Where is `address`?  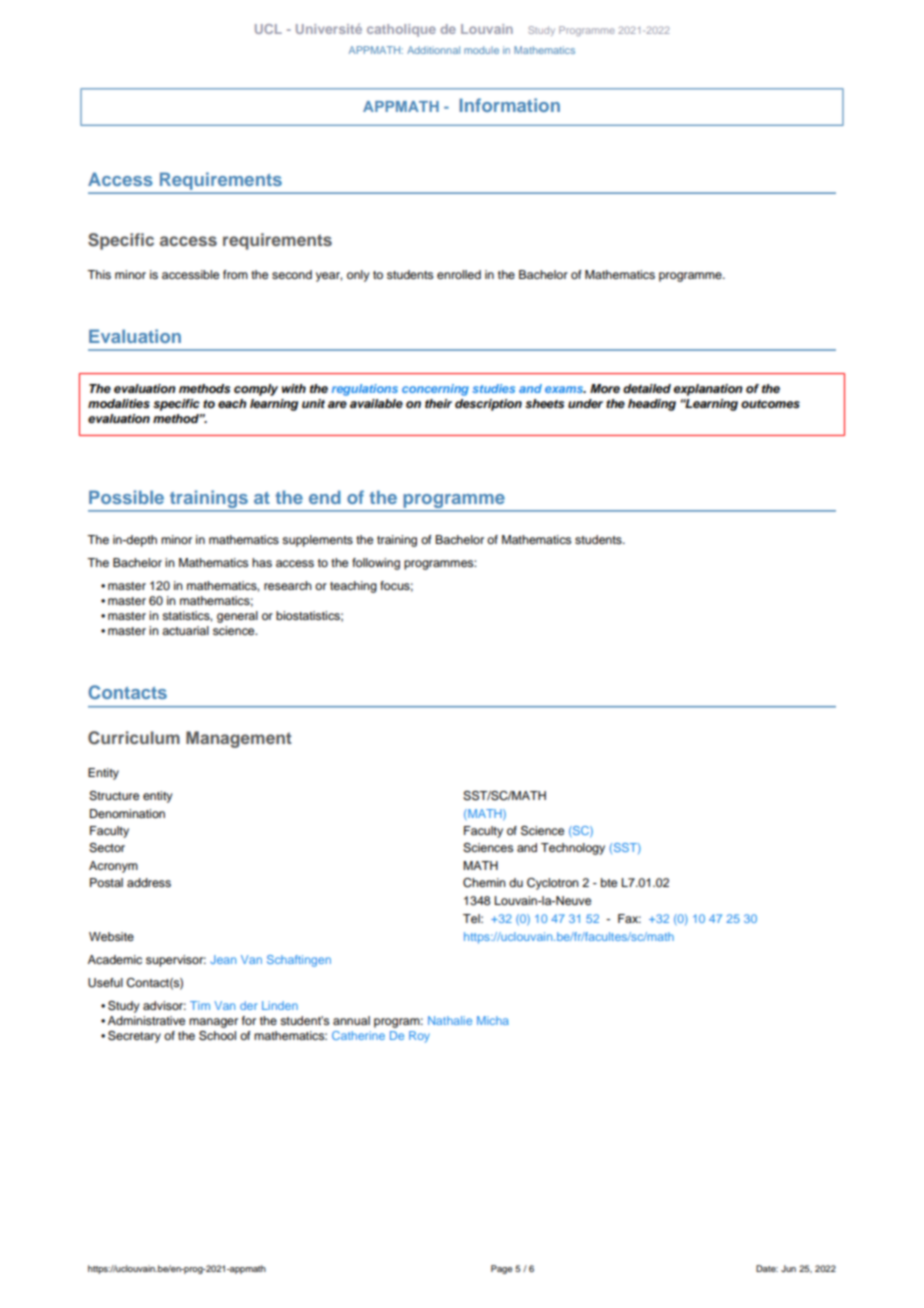 address is located at coordinates (149, 882).
